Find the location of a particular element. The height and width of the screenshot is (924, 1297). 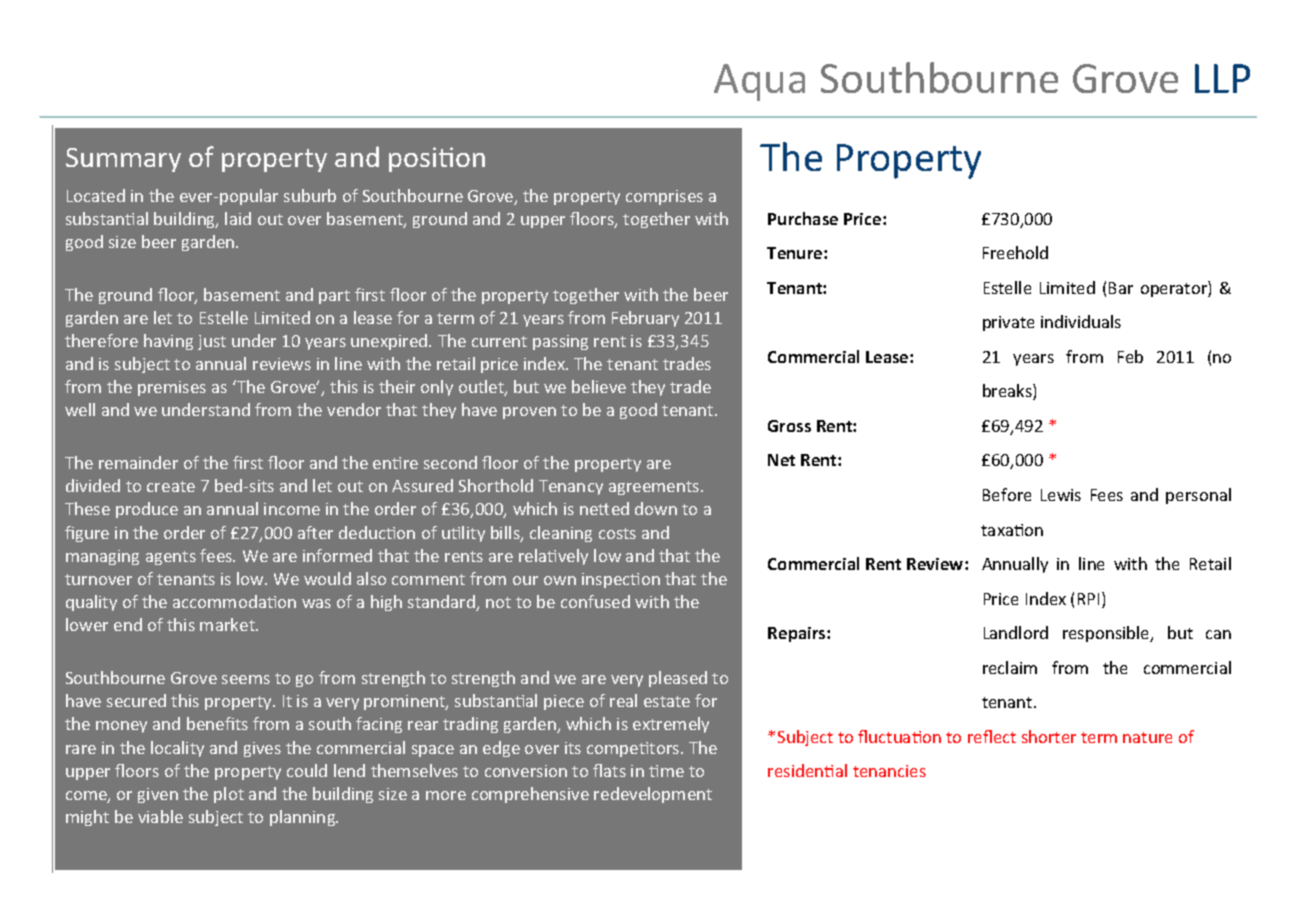

February is located at coordinates (645, 319).
